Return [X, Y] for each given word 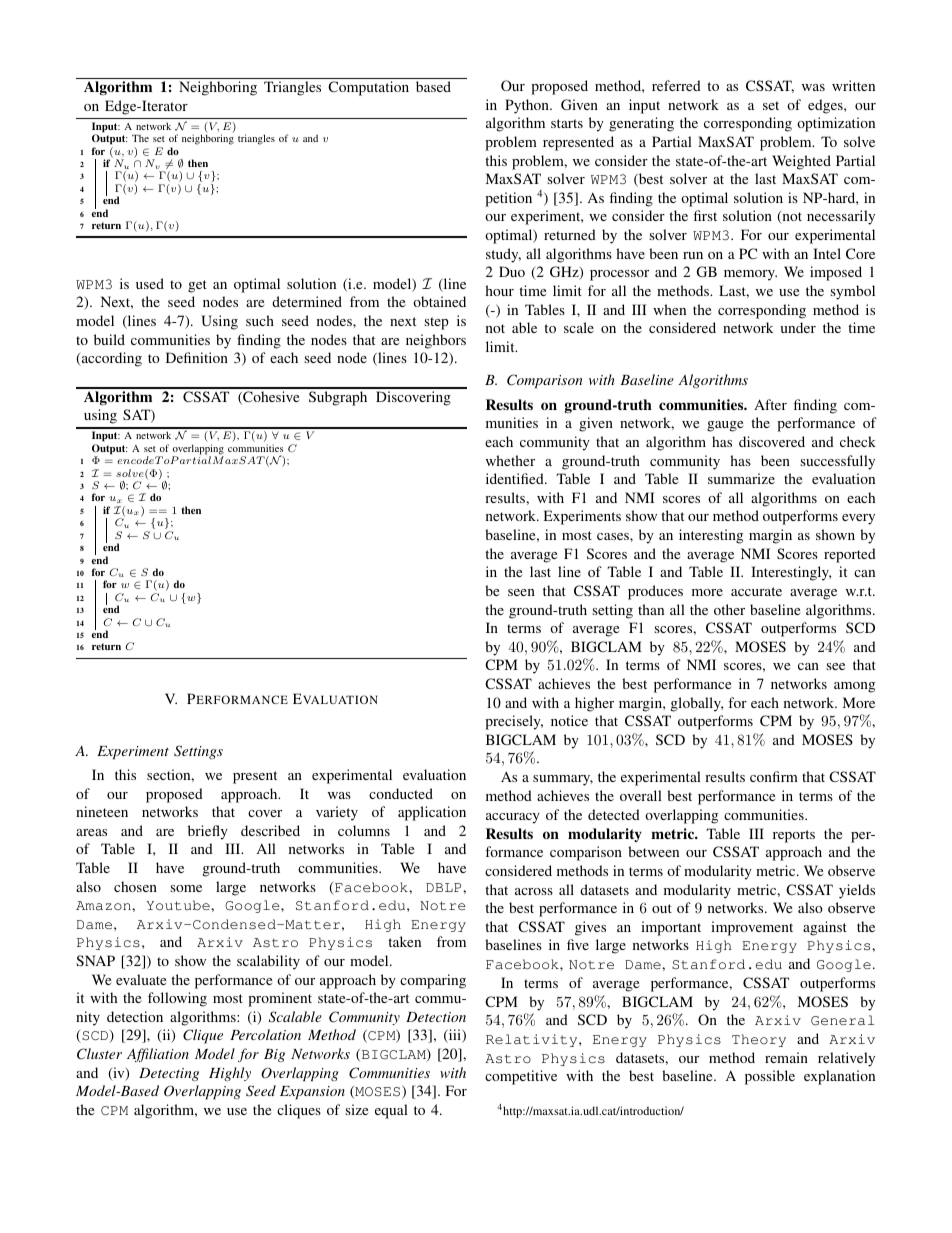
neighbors [436, 341]
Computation [368, 88]
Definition [197, 357]
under [798, 327]
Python [528, 106]
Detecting [169, 1074]
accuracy [513, 818]
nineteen [102, 811]
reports [794, 836]
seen [521, 592]
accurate [756, 591]
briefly [208, 832]
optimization [836, 124]
